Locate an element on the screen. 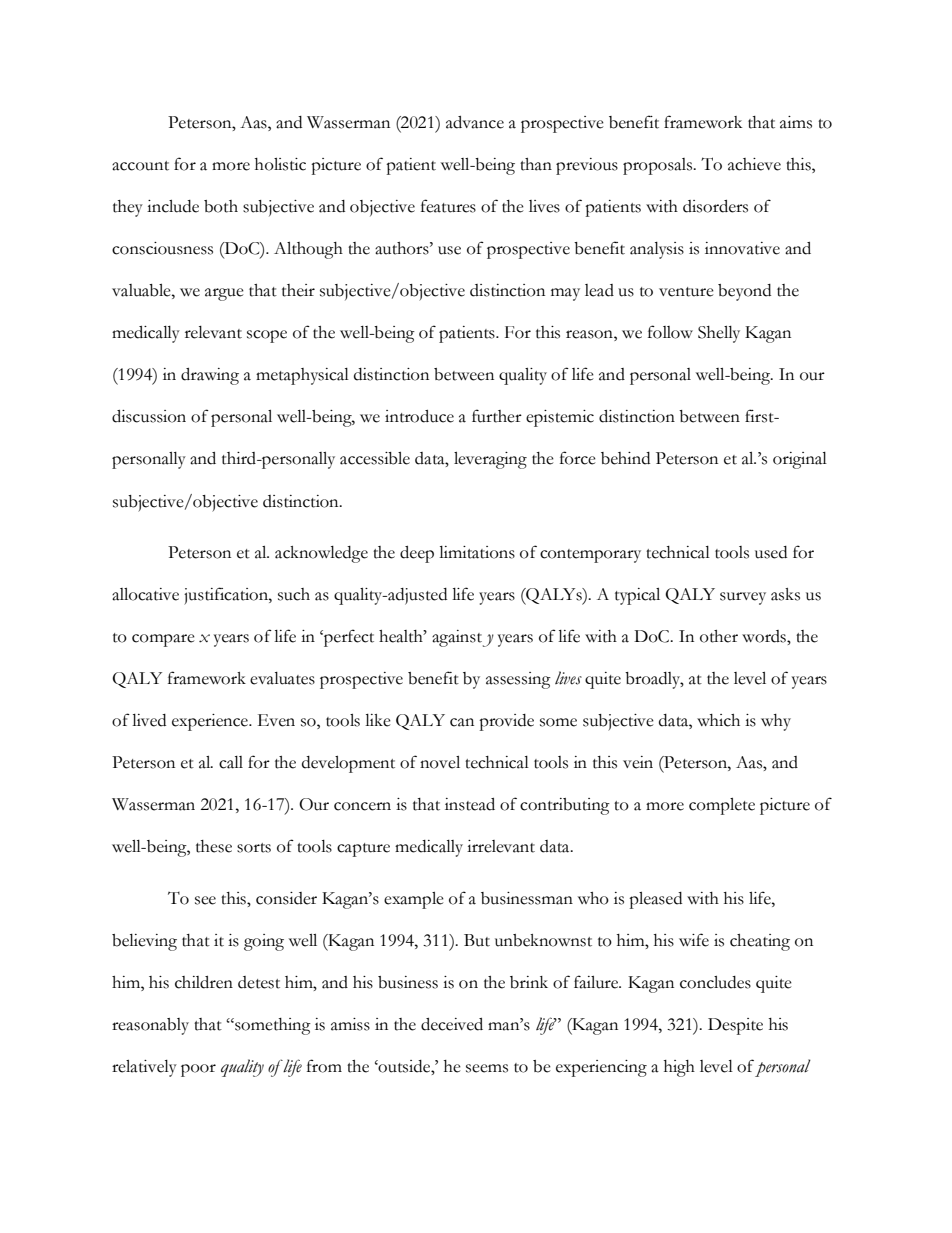 Image resolution: width=952 pixels, height=1233 pixels. achieve is located at coordinates (754, 164).
